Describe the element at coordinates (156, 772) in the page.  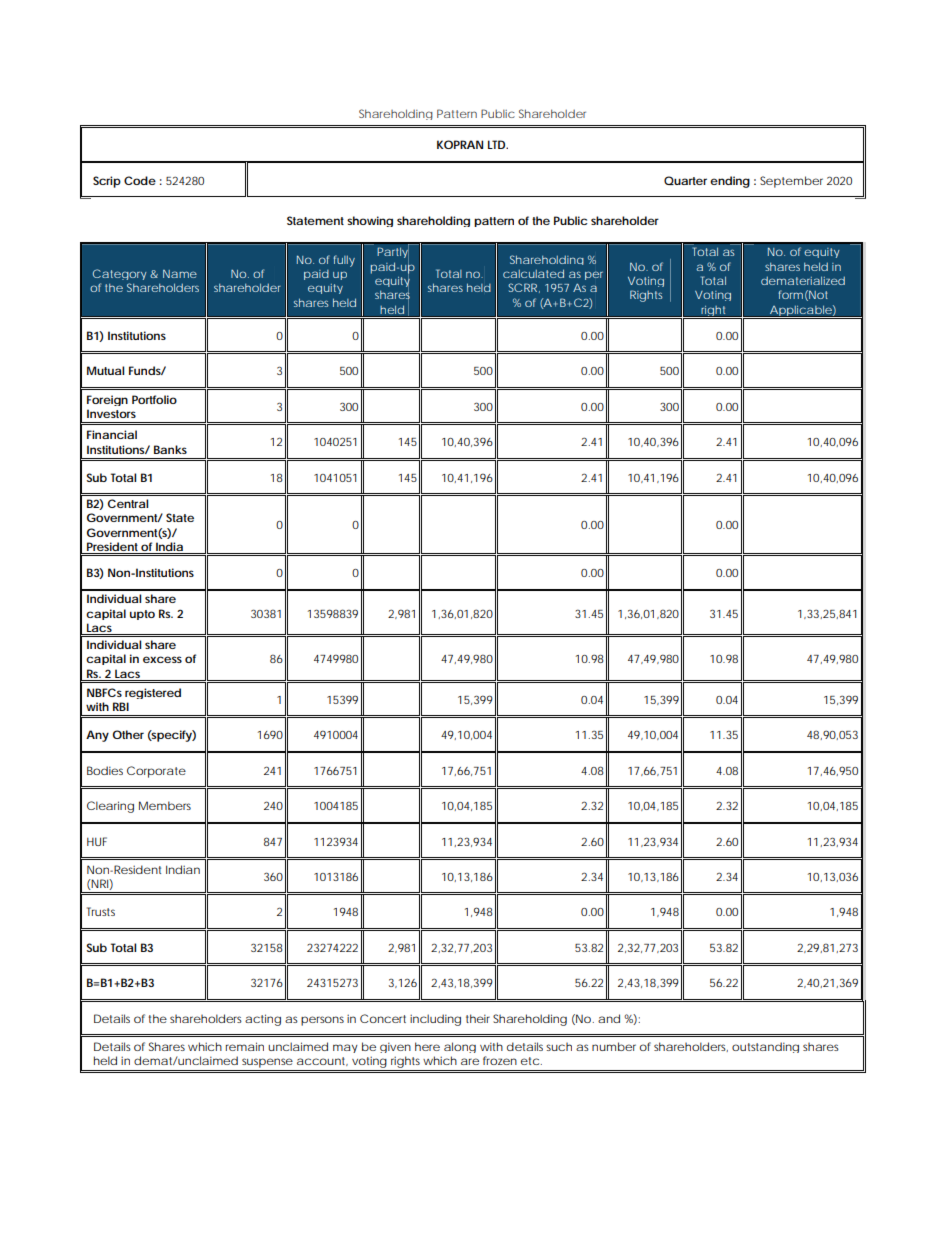
I see `Corporate` at that location.
